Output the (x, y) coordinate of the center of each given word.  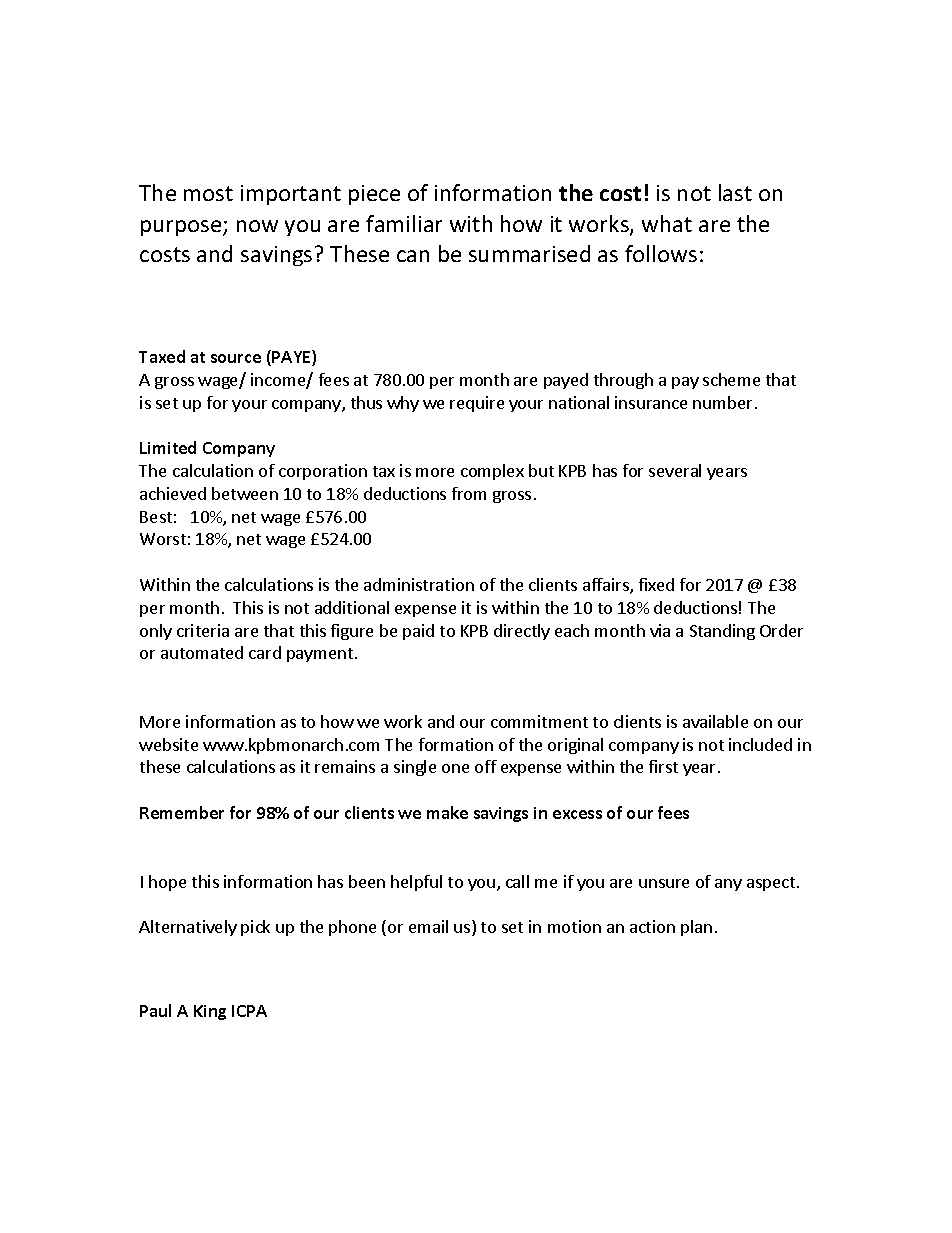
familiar (404, 223)
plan (696, 928)
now (257, 226)
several (675, 470)
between (245, 493)
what (667, 223)
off (486, 766)
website (168, 744)
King (210, 1012)
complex (492, 472)
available (715, 721)
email (428, 926)
